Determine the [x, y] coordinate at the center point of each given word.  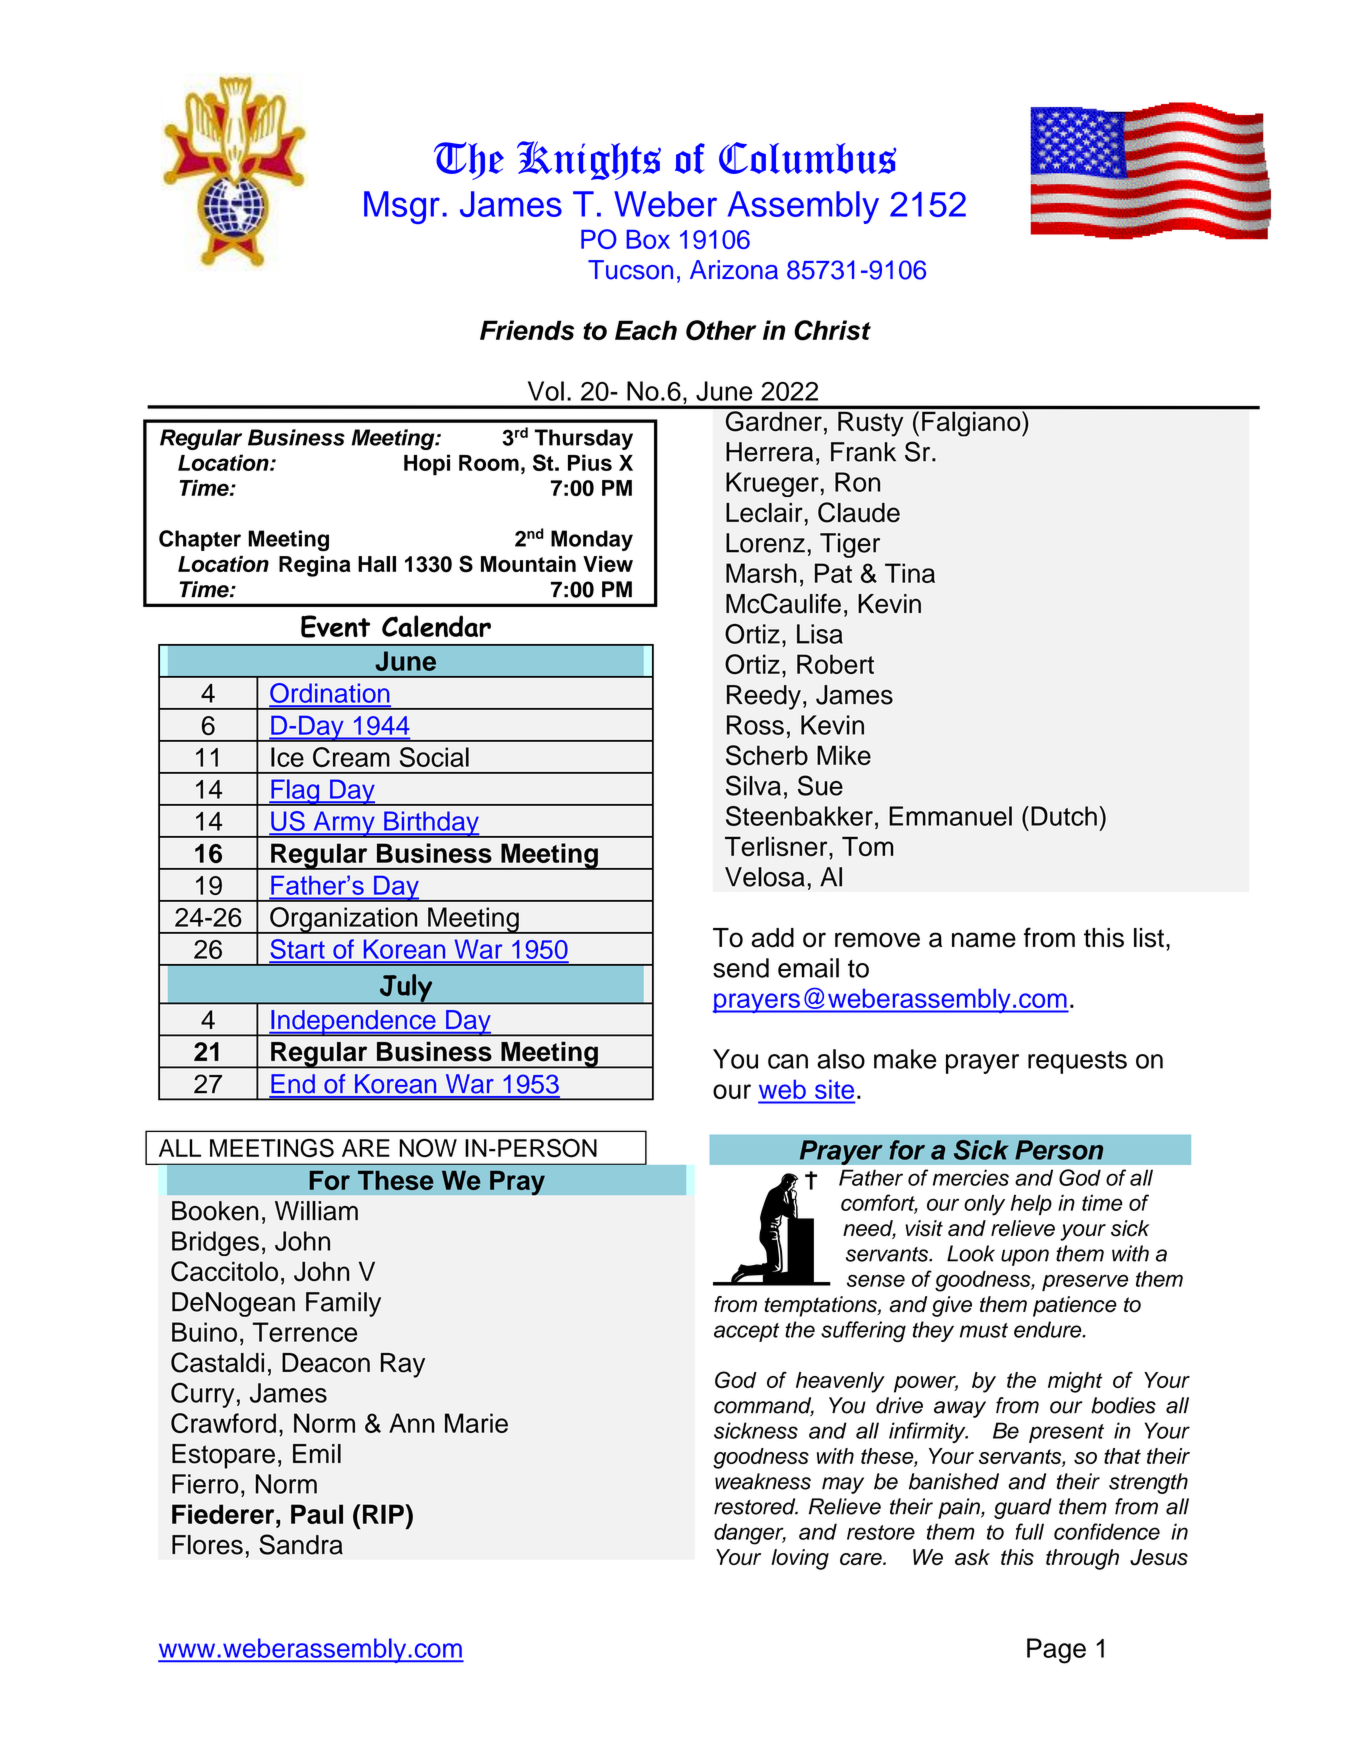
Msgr [402, 207]
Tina [910, 573]
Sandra [301, 1544]
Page [1056, 1651]
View [608, 564]
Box [648, 239]
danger [750, 1534]
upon [1025, 1257]
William [316, 1211]
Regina [315, 566]
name [984, 940]
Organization [344, 920]
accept [746, 1332]
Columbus [807, 158]
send [741, 968]
